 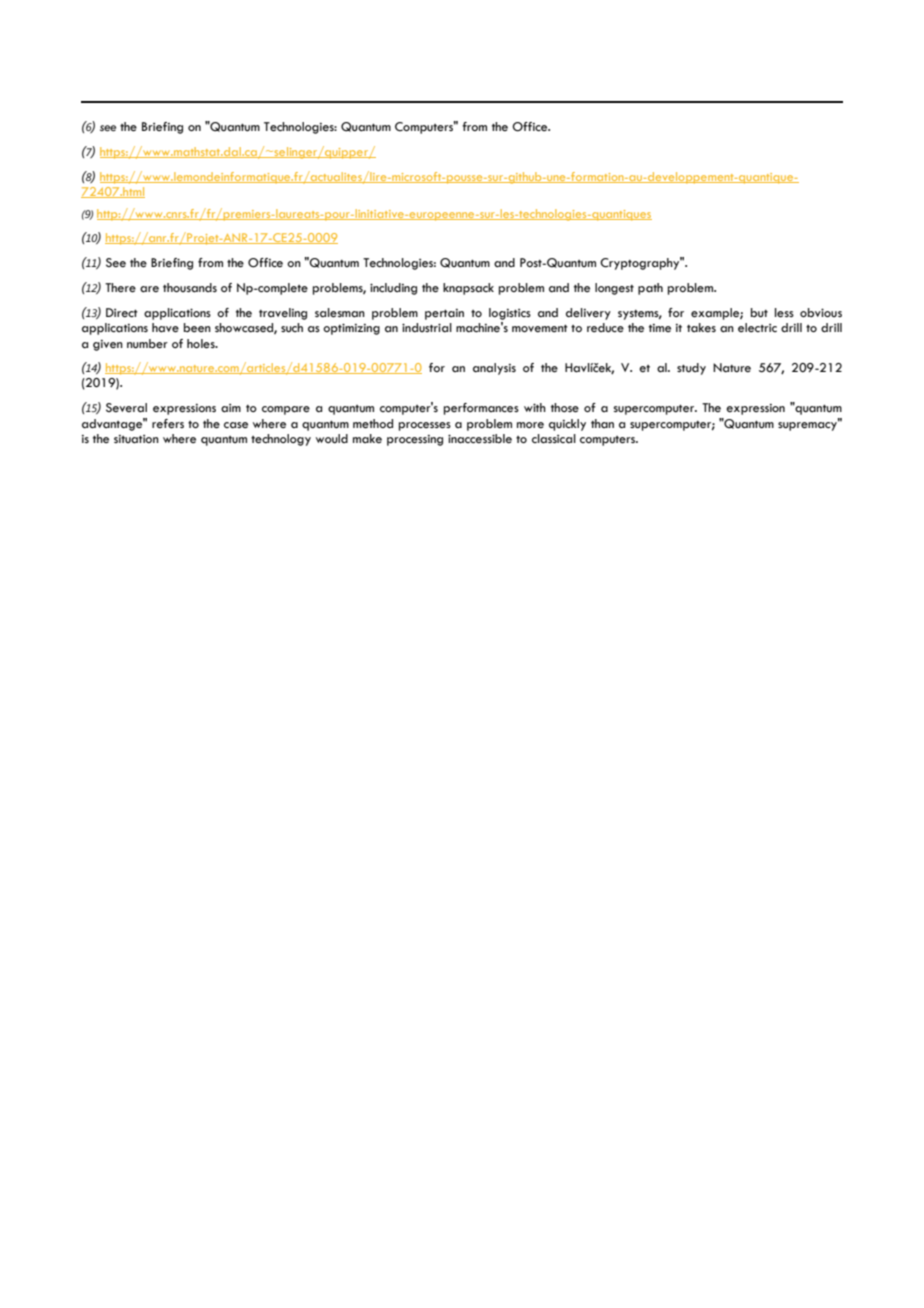 What do you see at coordinates (481, 409) in the screenshot?
I see `performances` at bounding box center [481, 409].
